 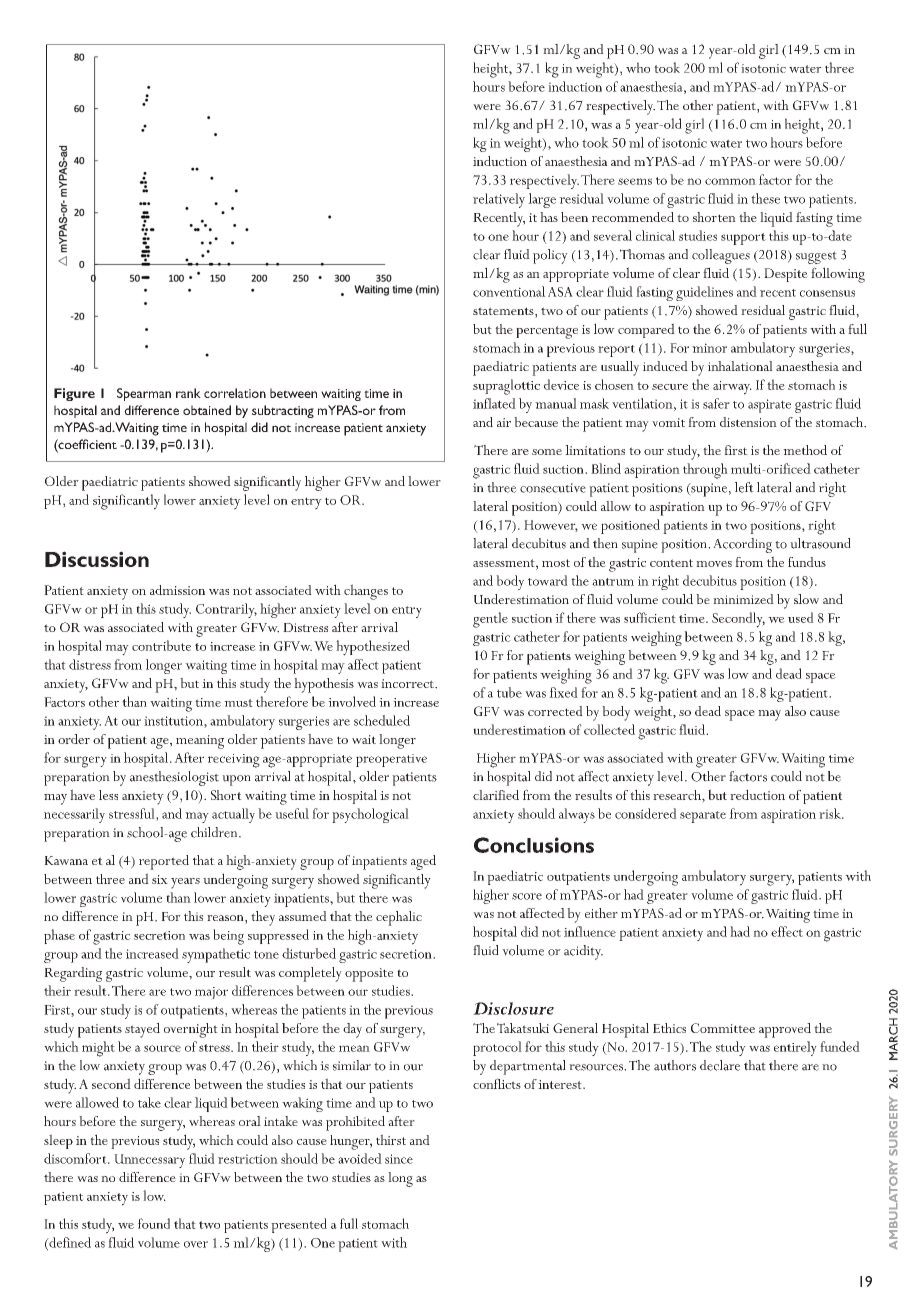 What do you see at coordinates (703, 817) in the image?
I see `separate` at bounding box center [703, 817].
